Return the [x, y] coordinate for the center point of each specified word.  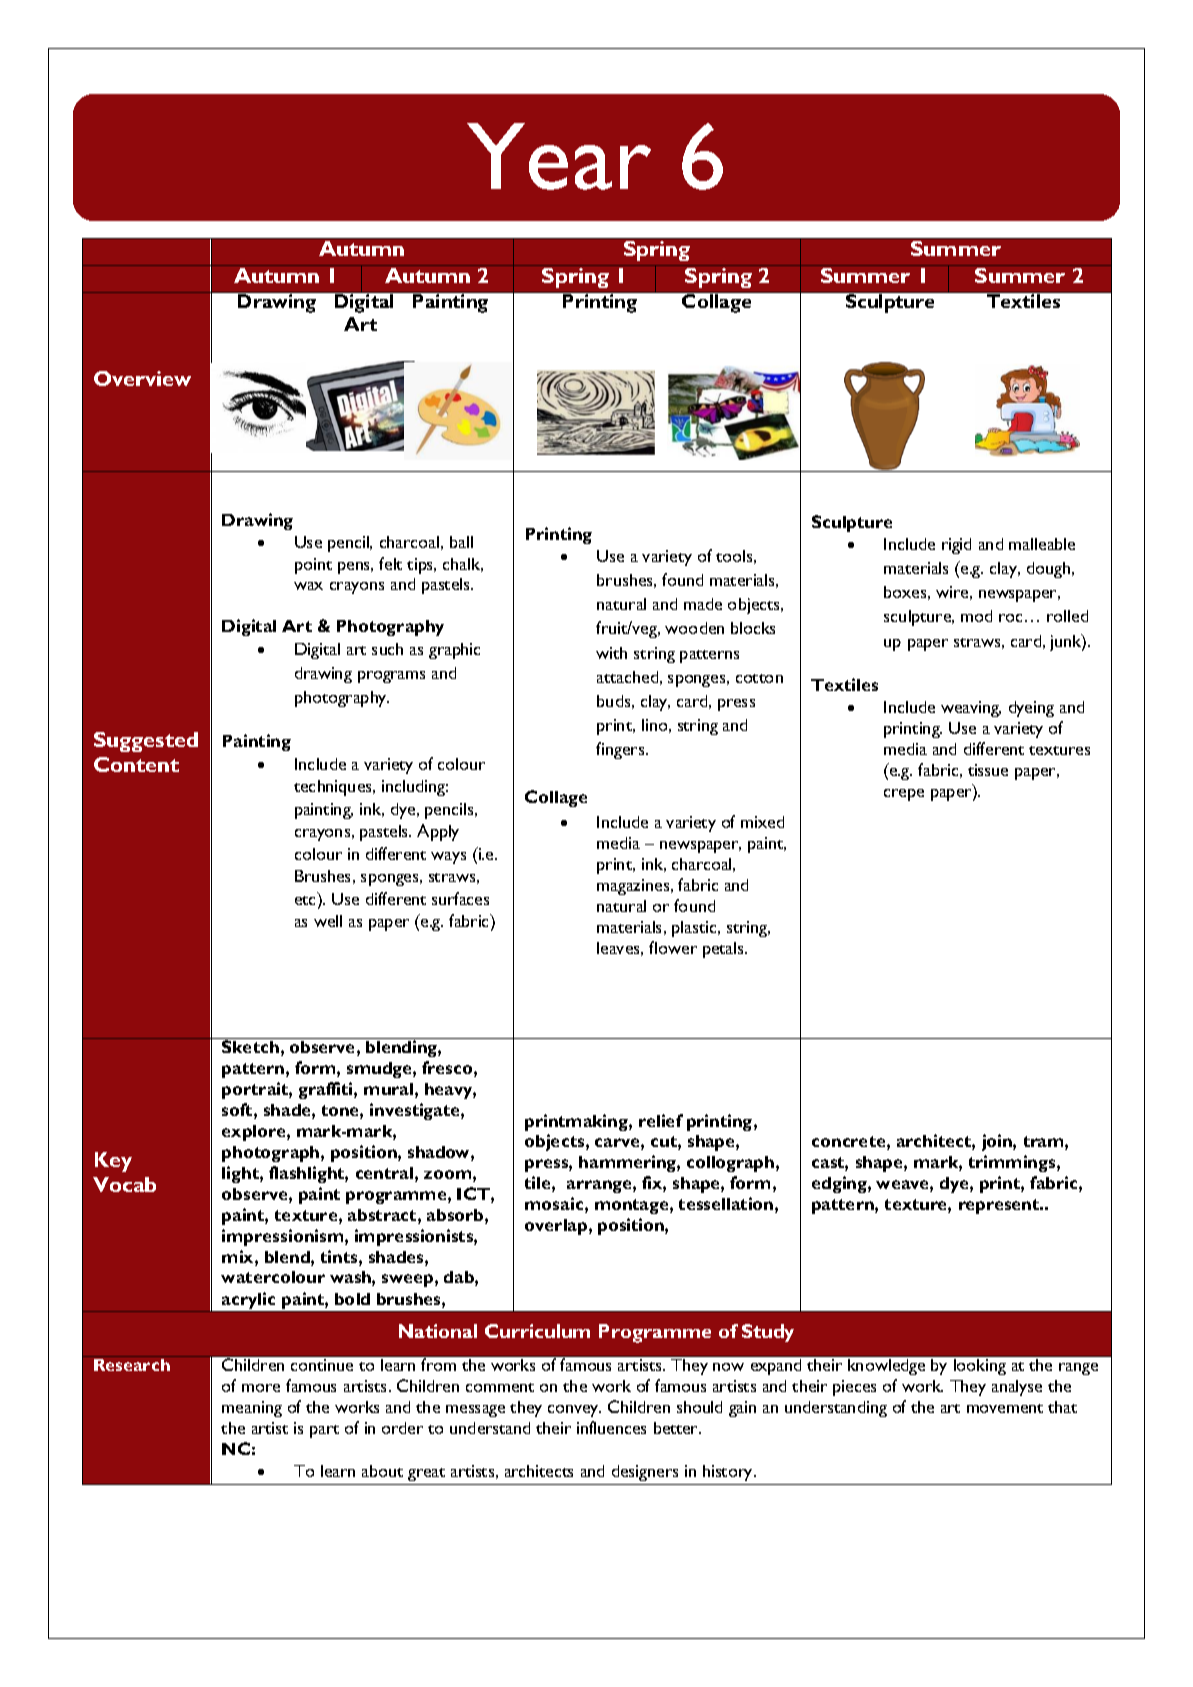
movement [1005, 1408]
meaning [252, 1409]
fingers [621, 750]
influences [611, 1427]
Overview [142, 378]
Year [559, 156]
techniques [334, 788]
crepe [904, 795]
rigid [956, 546]
